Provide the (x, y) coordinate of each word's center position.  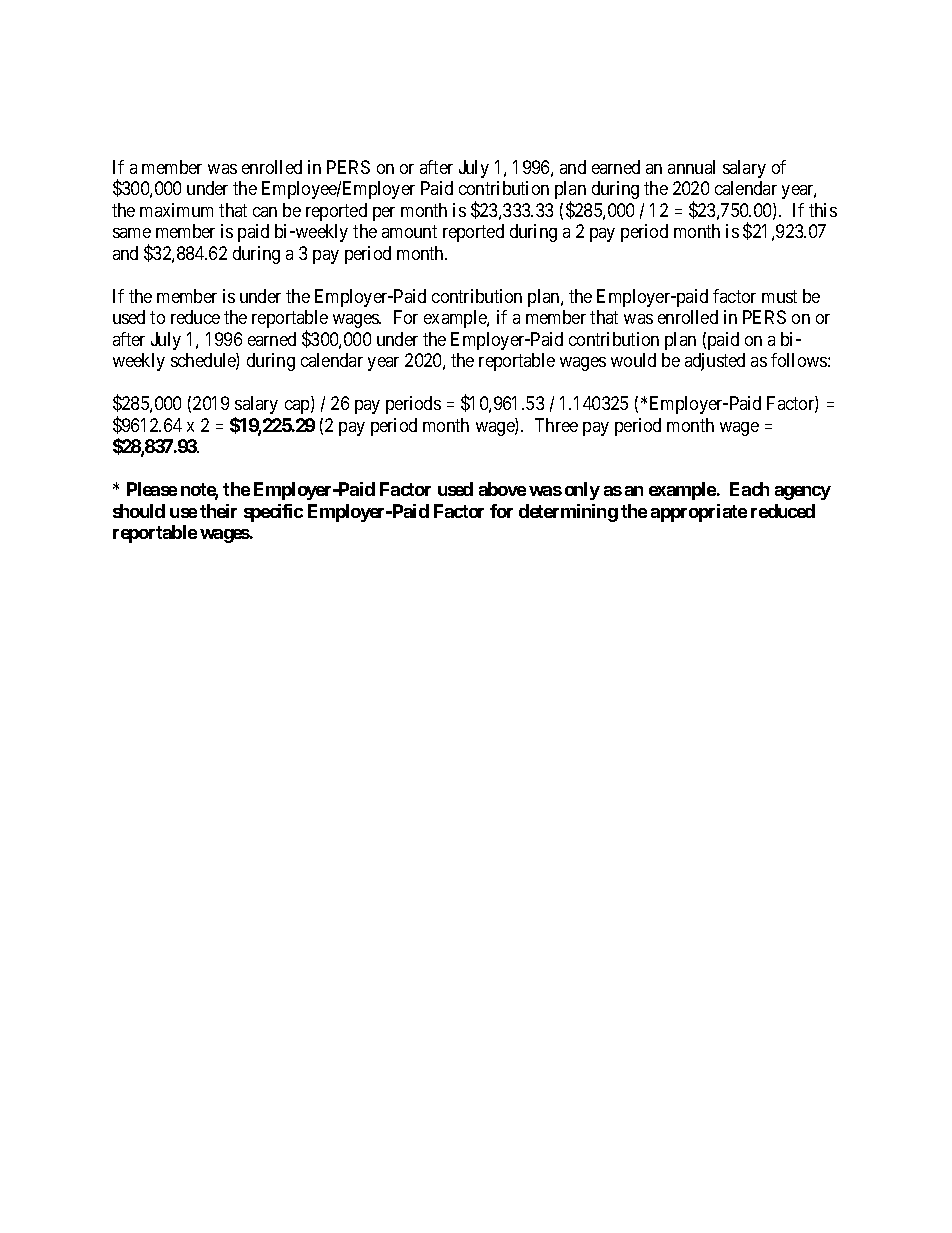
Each (749, 489)
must (779, 296)
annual (691, 167)
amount (409, 231)
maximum (176, 210)
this (823, 210)
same (132, 233)
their (218, 511)
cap (298, 407)
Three (556, 425)
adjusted (715, 362)
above (502, 489)
